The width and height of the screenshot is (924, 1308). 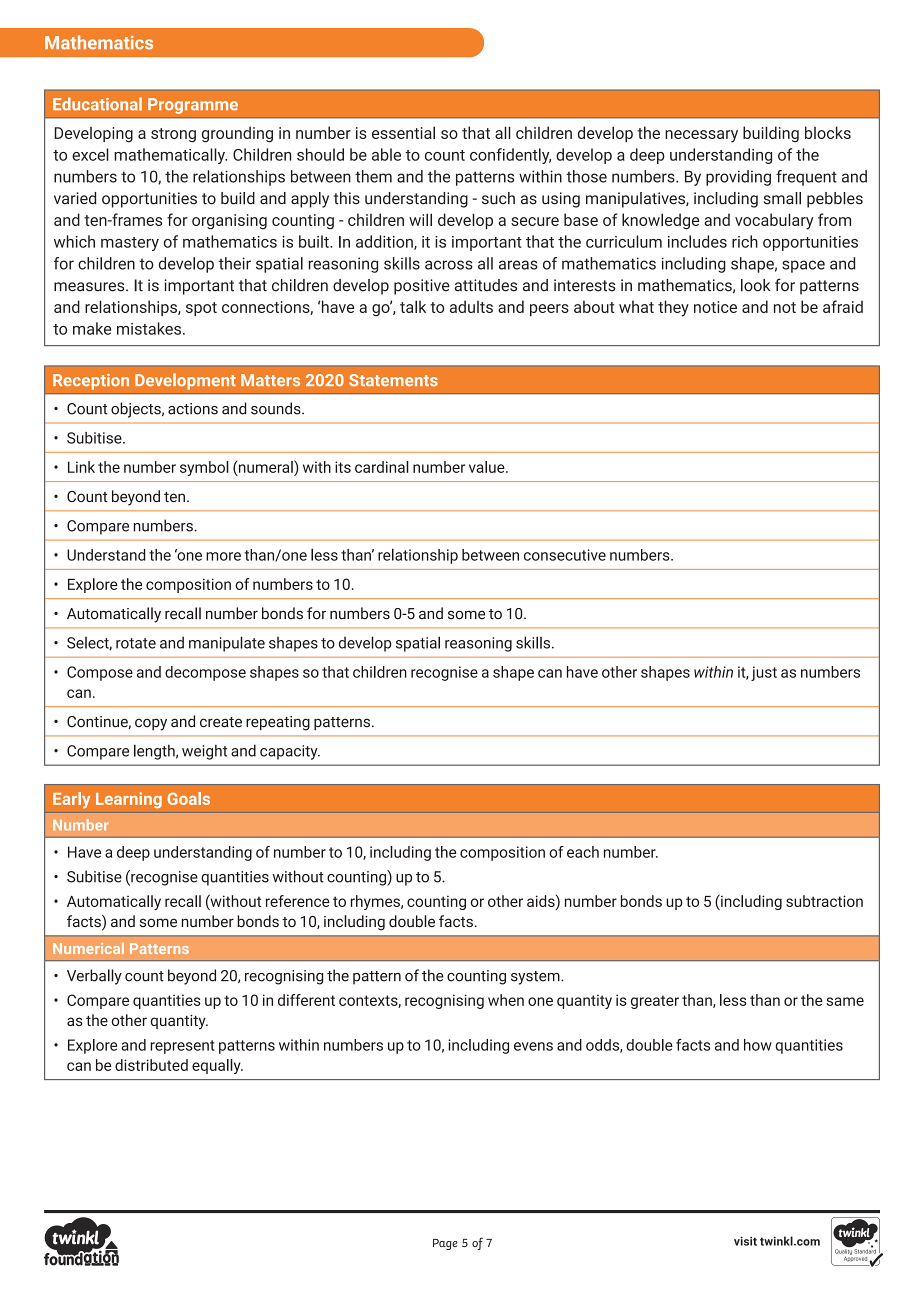 What do you see at coordinates (173, 135) in the screenshot?
I see `strong` at bounding box center [173, 135].
